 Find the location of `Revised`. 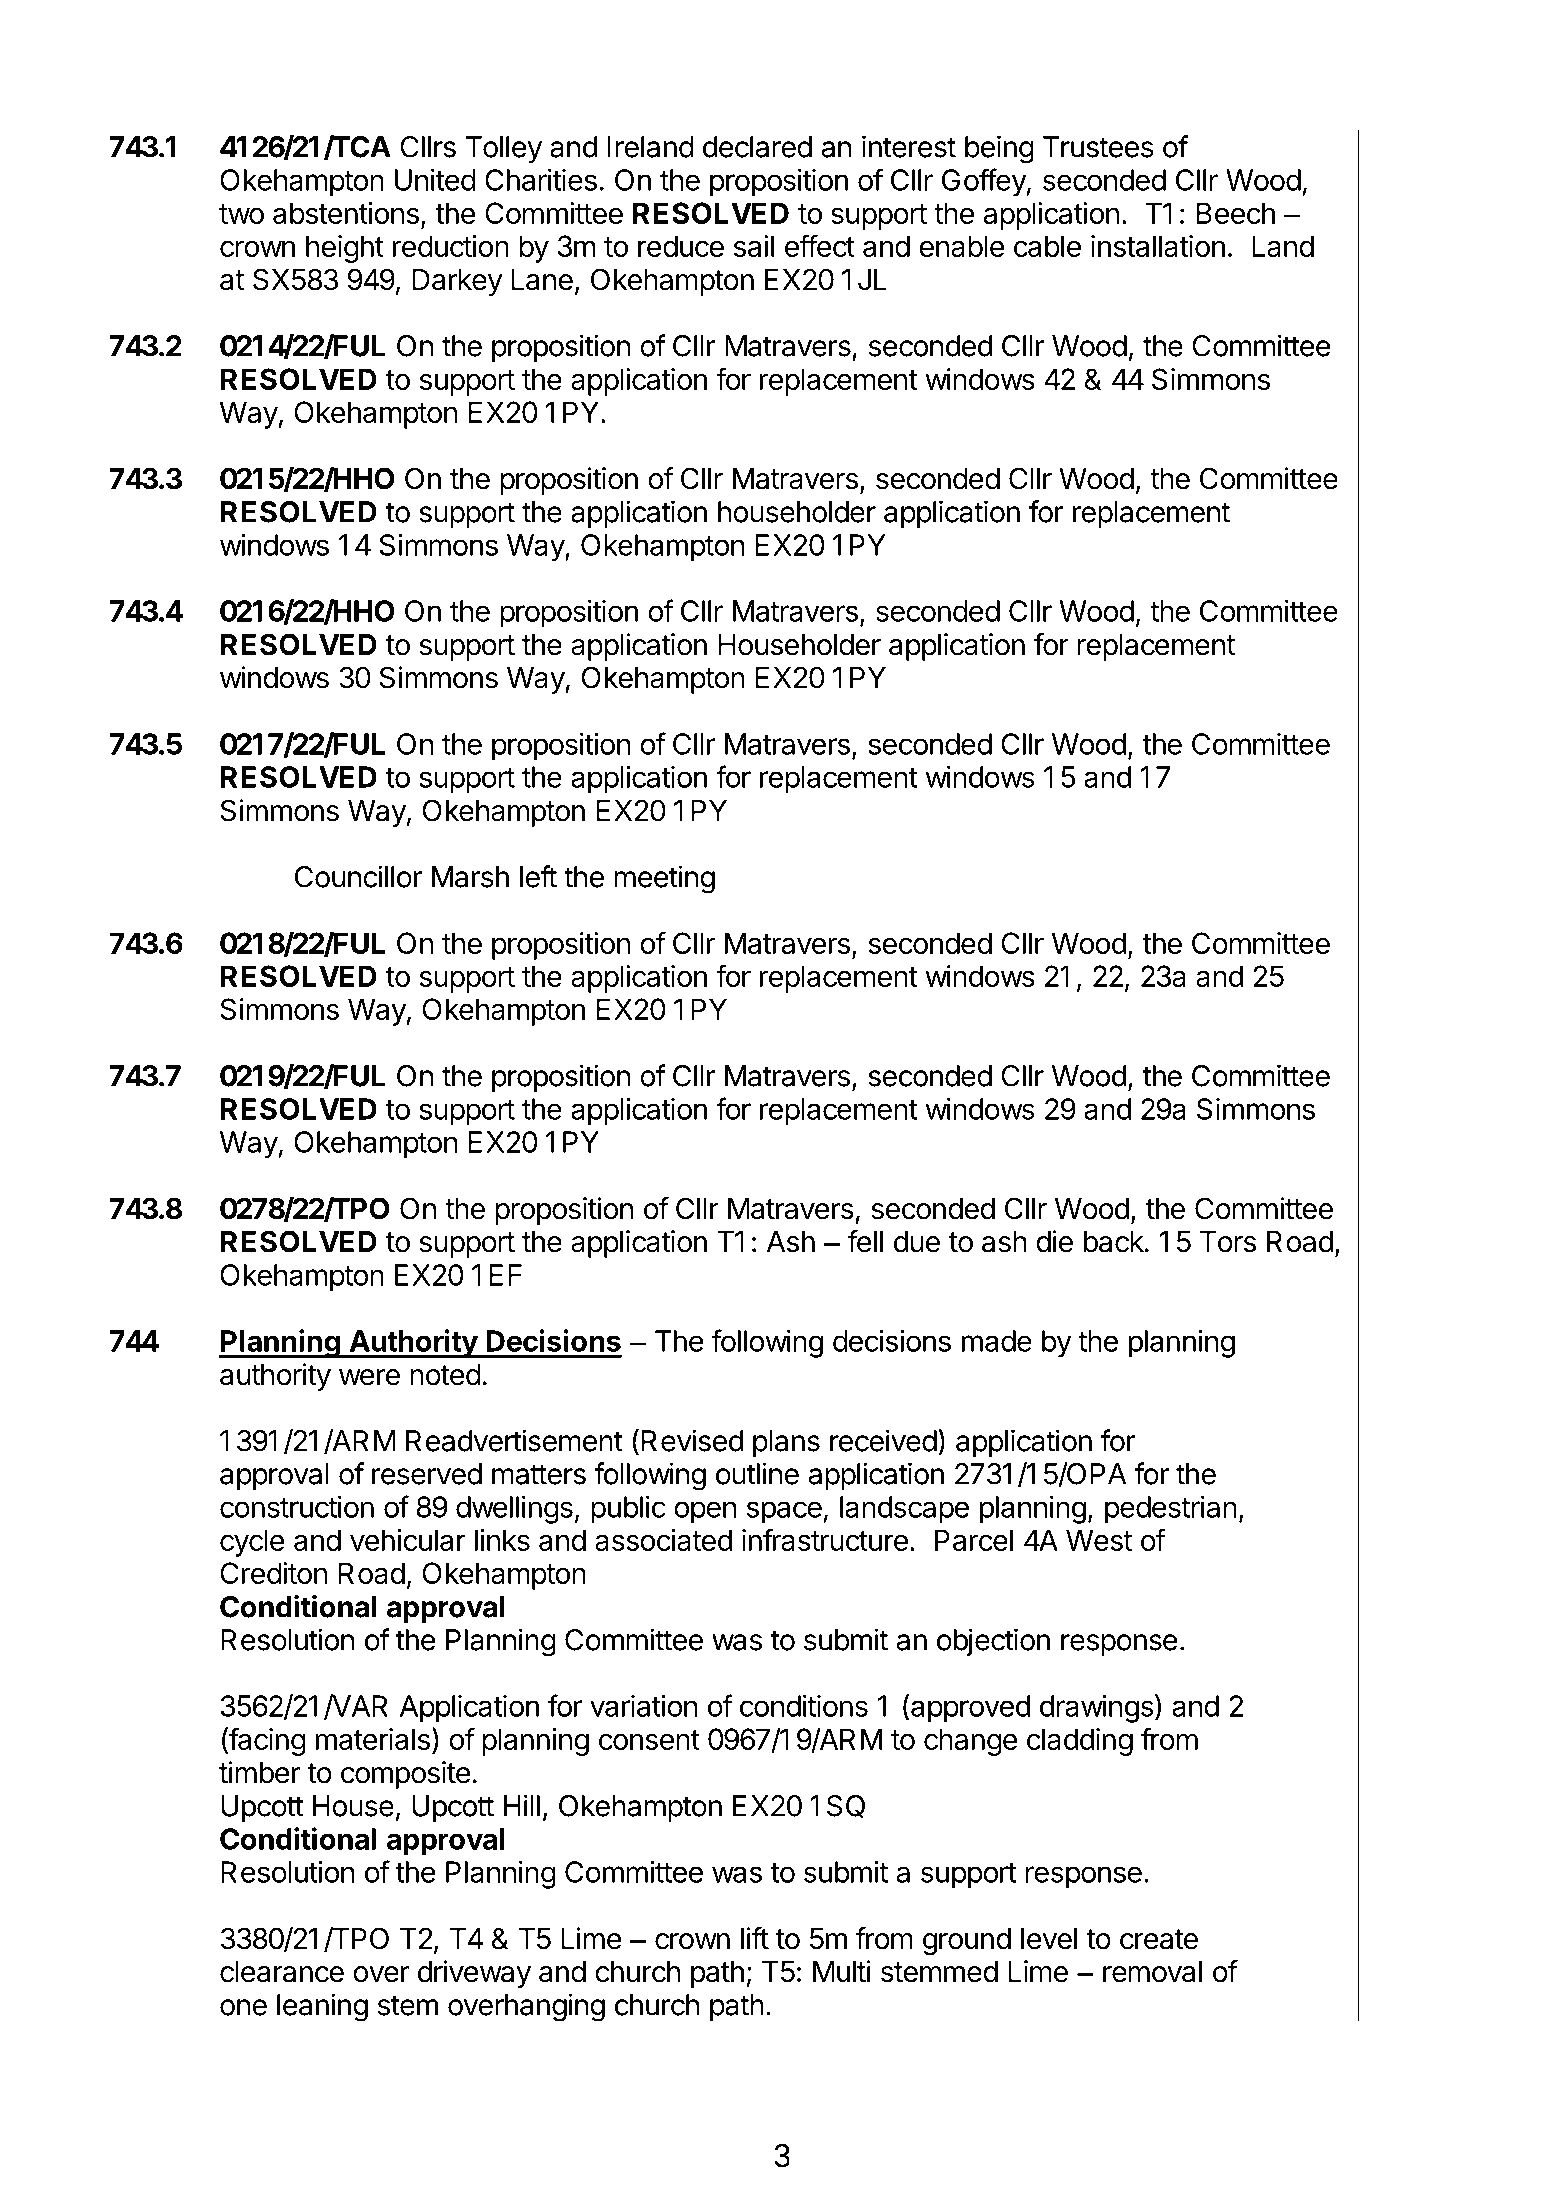

Revised is located at coordinates (692, 1440).
